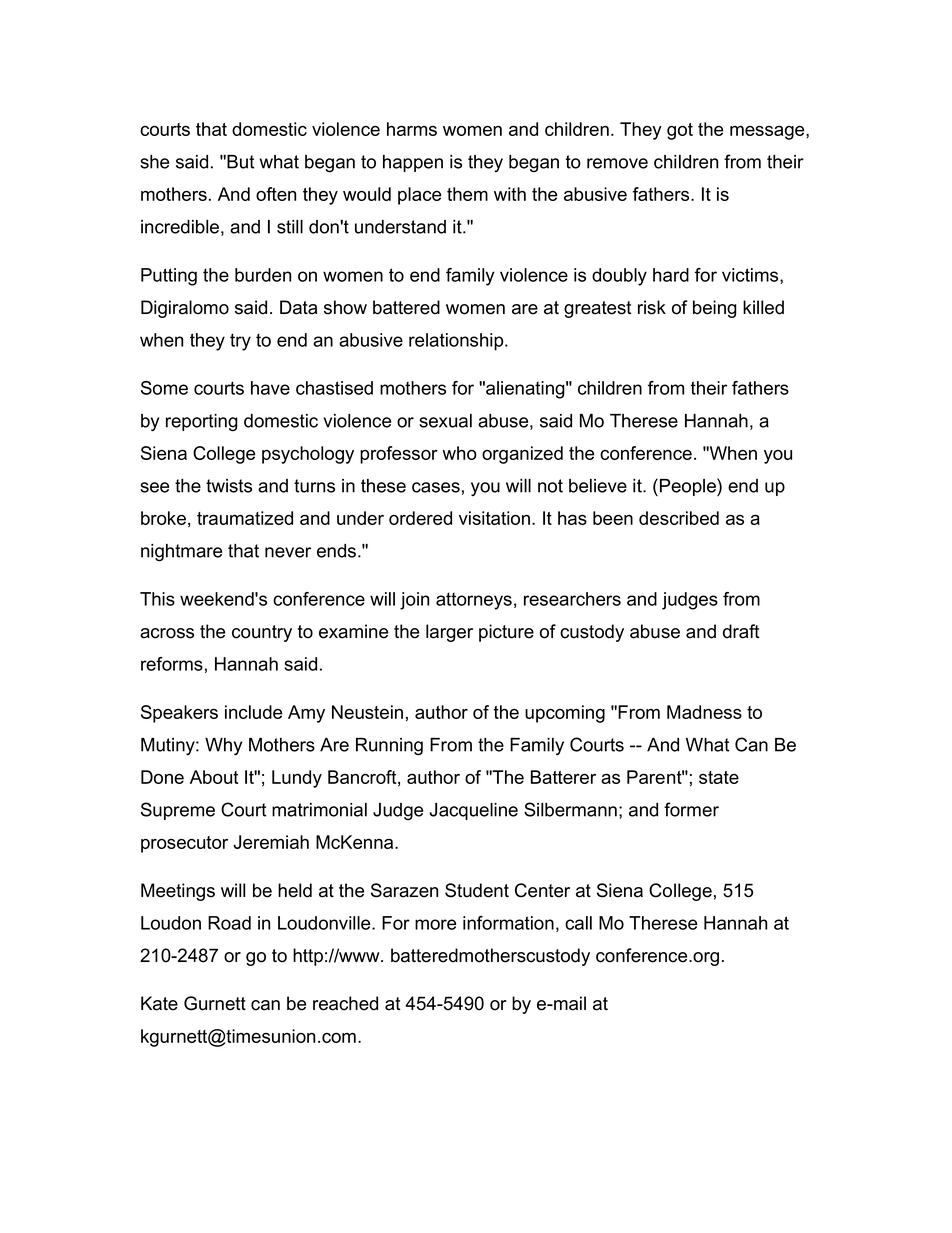  I want to click on more, so click(435, 924).
